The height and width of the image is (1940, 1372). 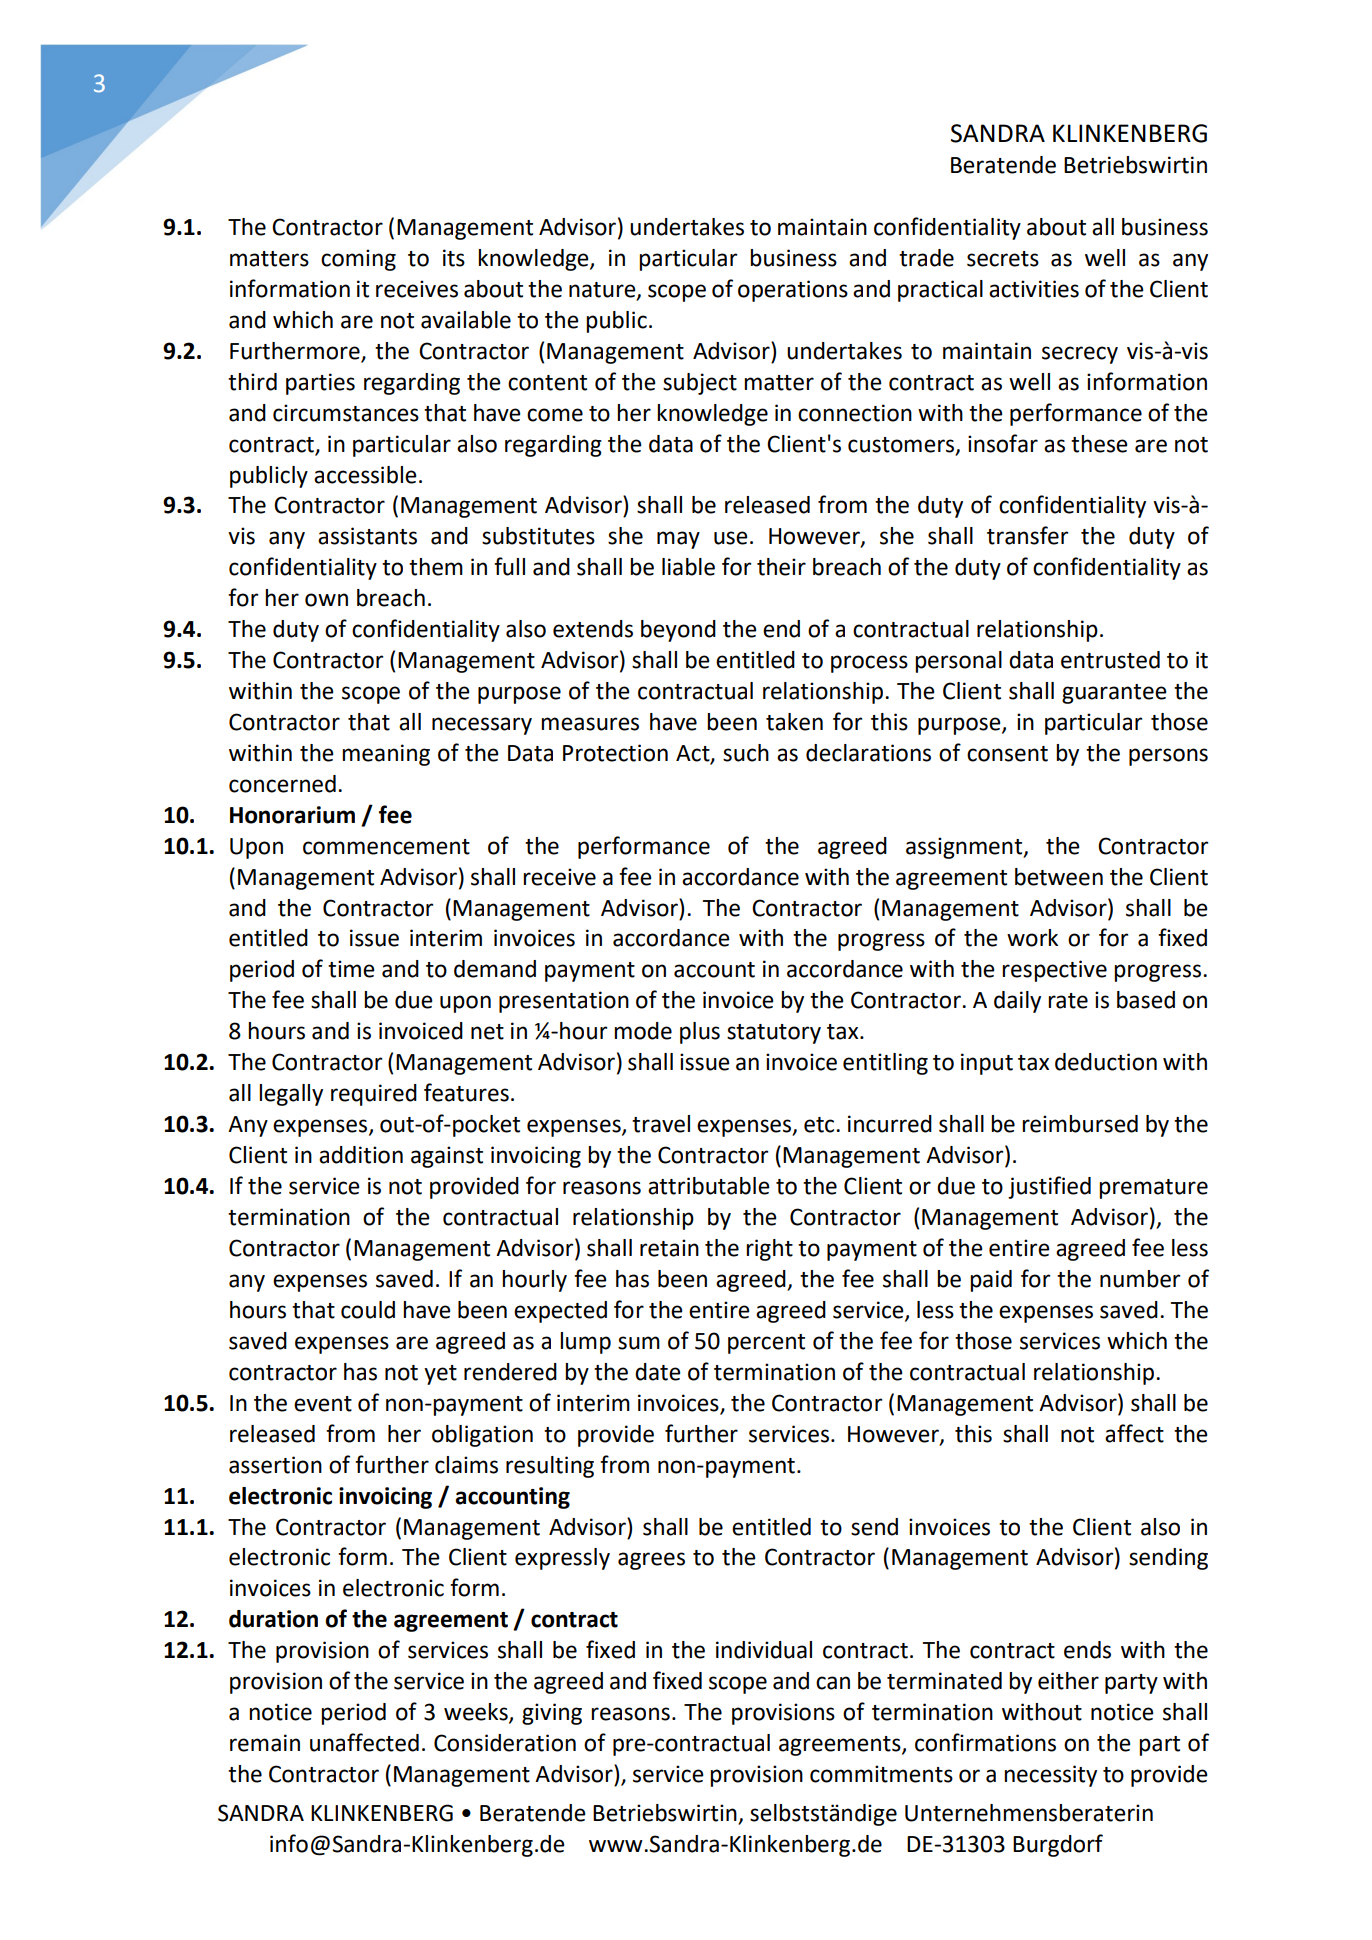 What do you see at coordinates (991, 1281) in the image?
I see `paid` at bounding box center [991, 1281].
